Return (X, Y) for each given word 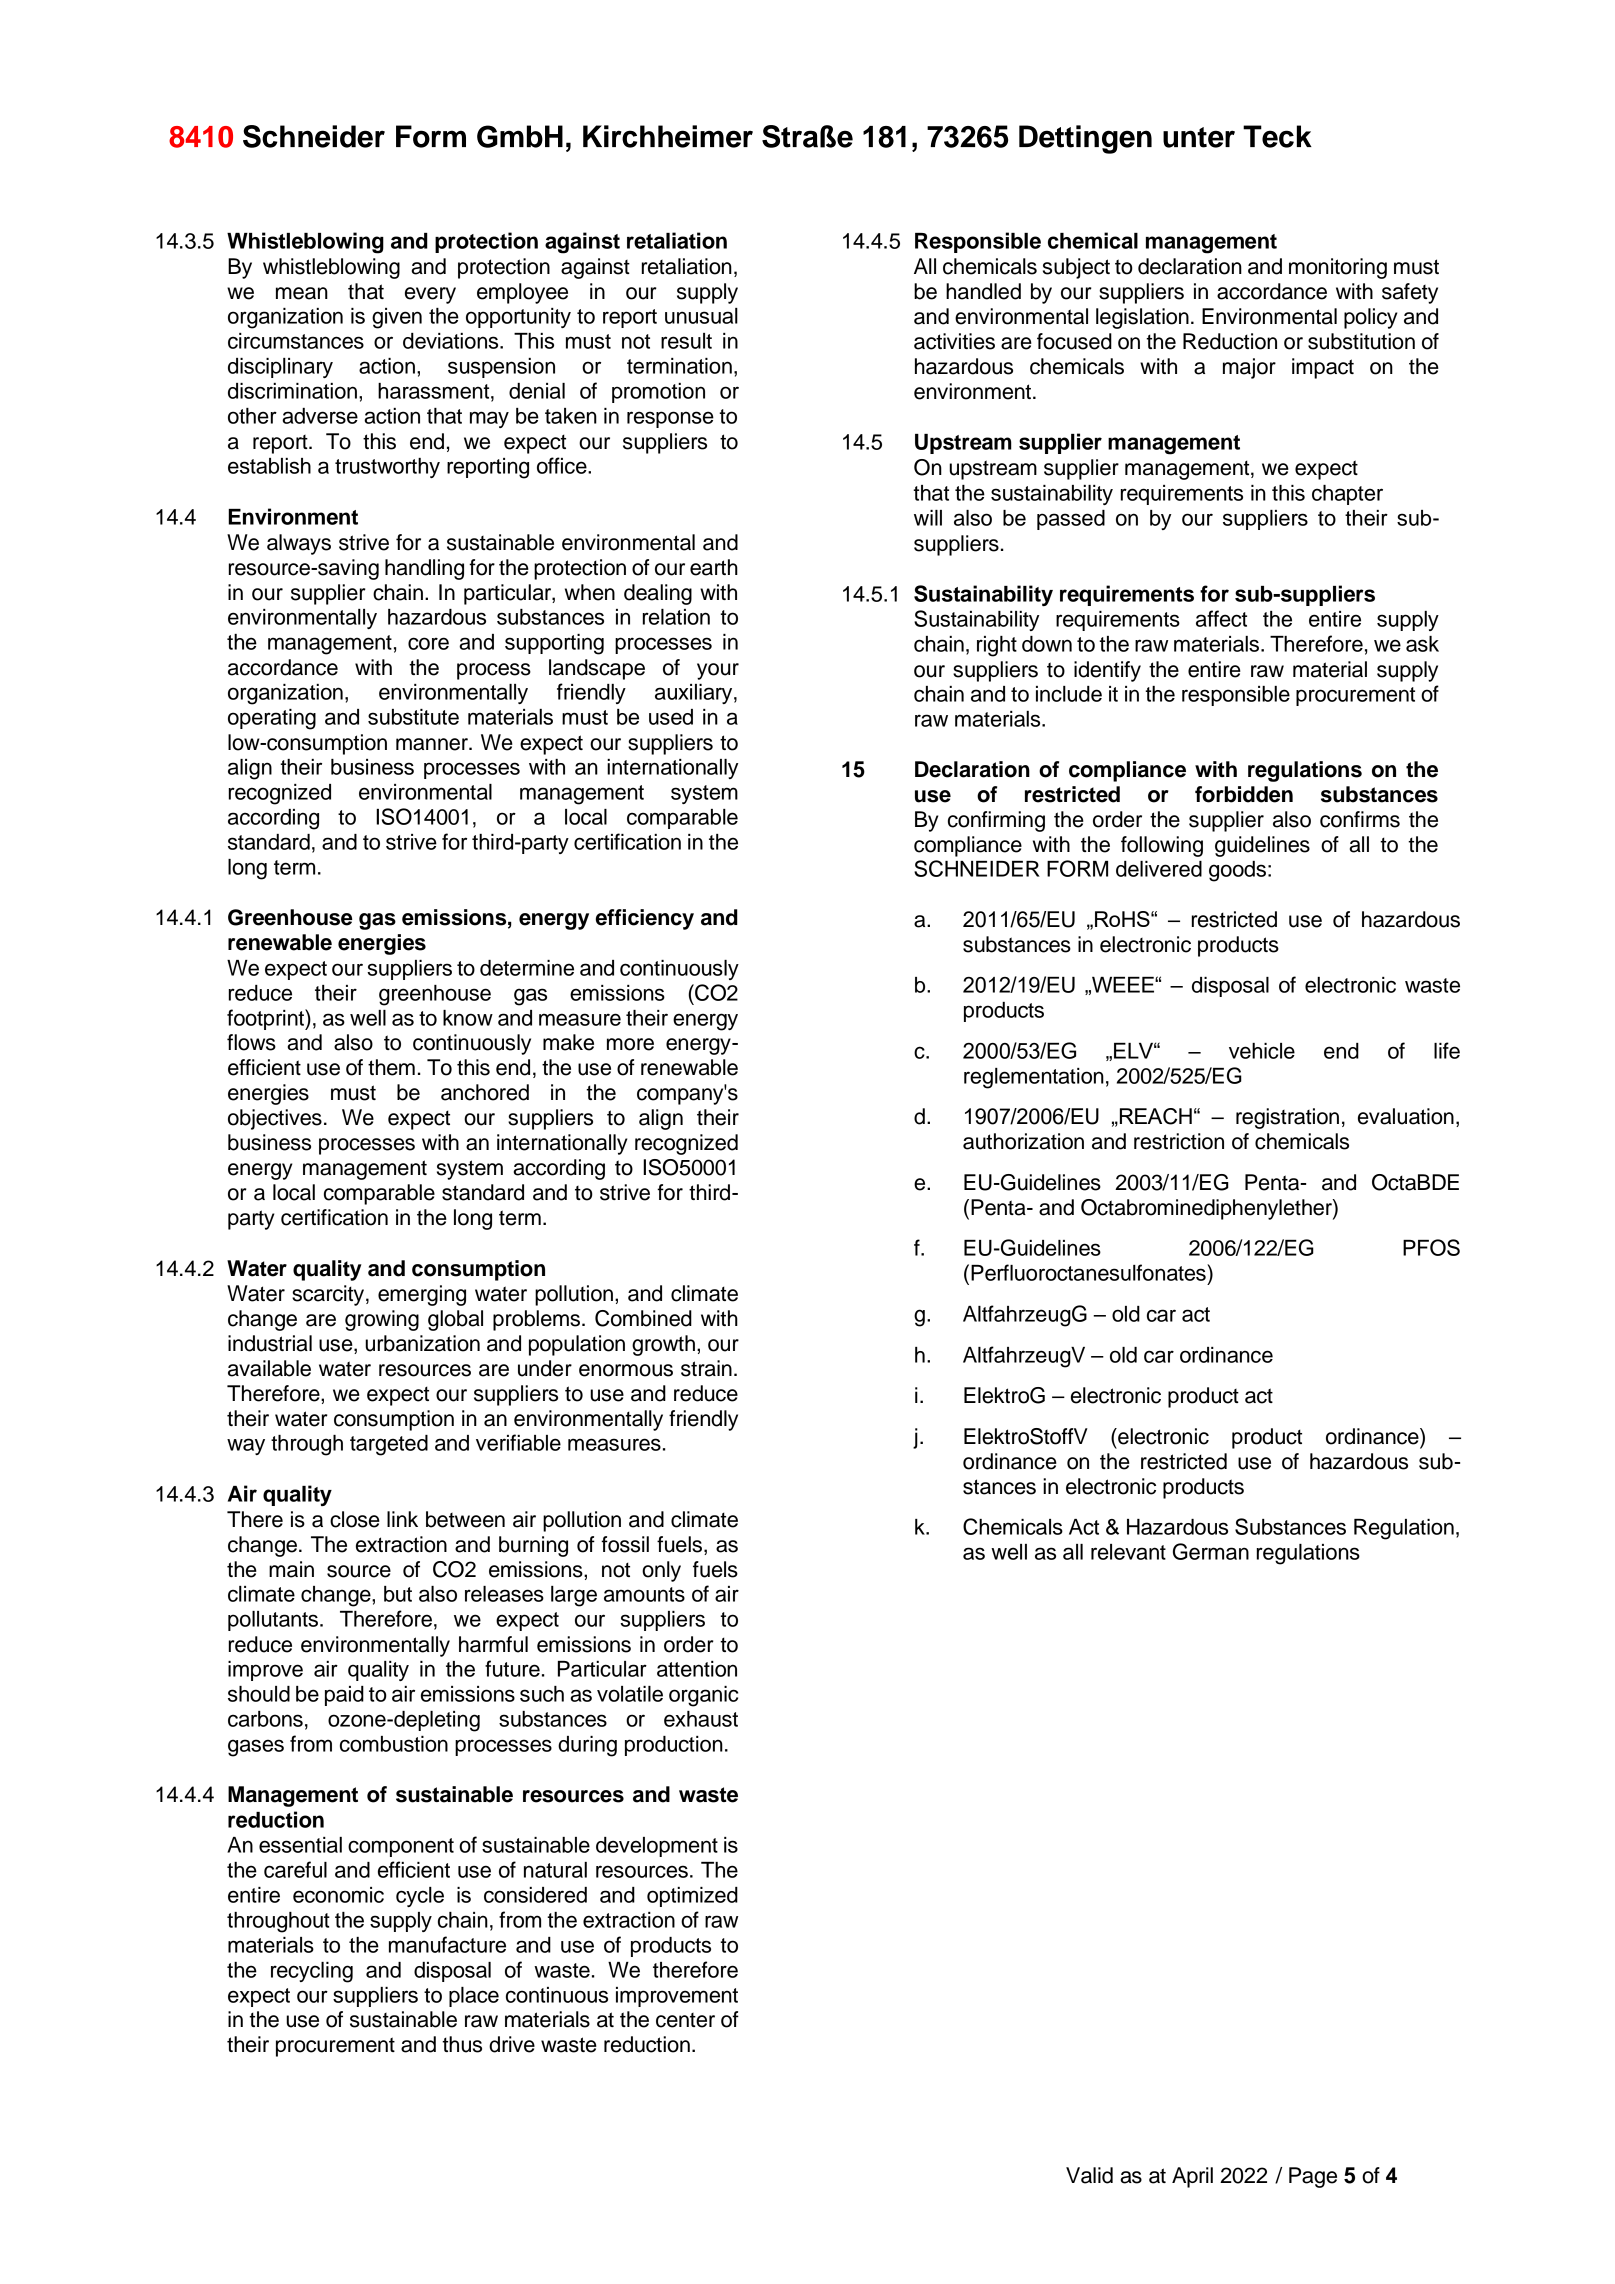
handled (983, 291)
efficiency (645, 919)
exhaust (701, 1719)
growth (663, 1345)
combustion (394, 1744)
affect (1221, 618)
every (430, 295)
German (1211, 1551)
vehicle (1262, 1051)
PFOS (1431, 1247)
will (928, 518)
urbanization (422, 1343)
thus (462, 2044)
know (468, 1018)
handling (424, 569)
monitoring (1338, 268)
